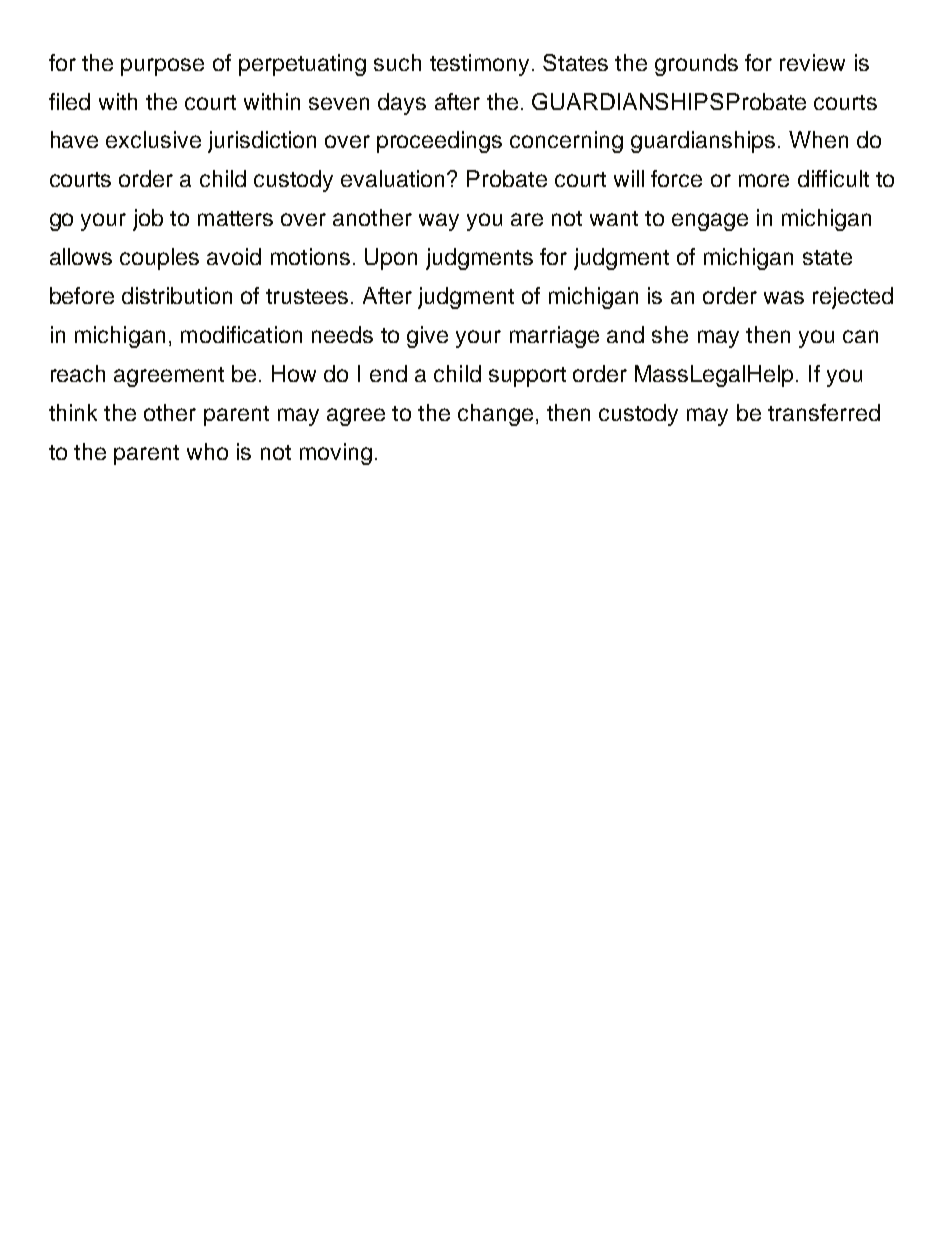 The height and width of the screenshot is (1233, 952). What do you see at coordinates (710, 222) in the screenshot?
I see `engage` at bounding box center [710, 222].
